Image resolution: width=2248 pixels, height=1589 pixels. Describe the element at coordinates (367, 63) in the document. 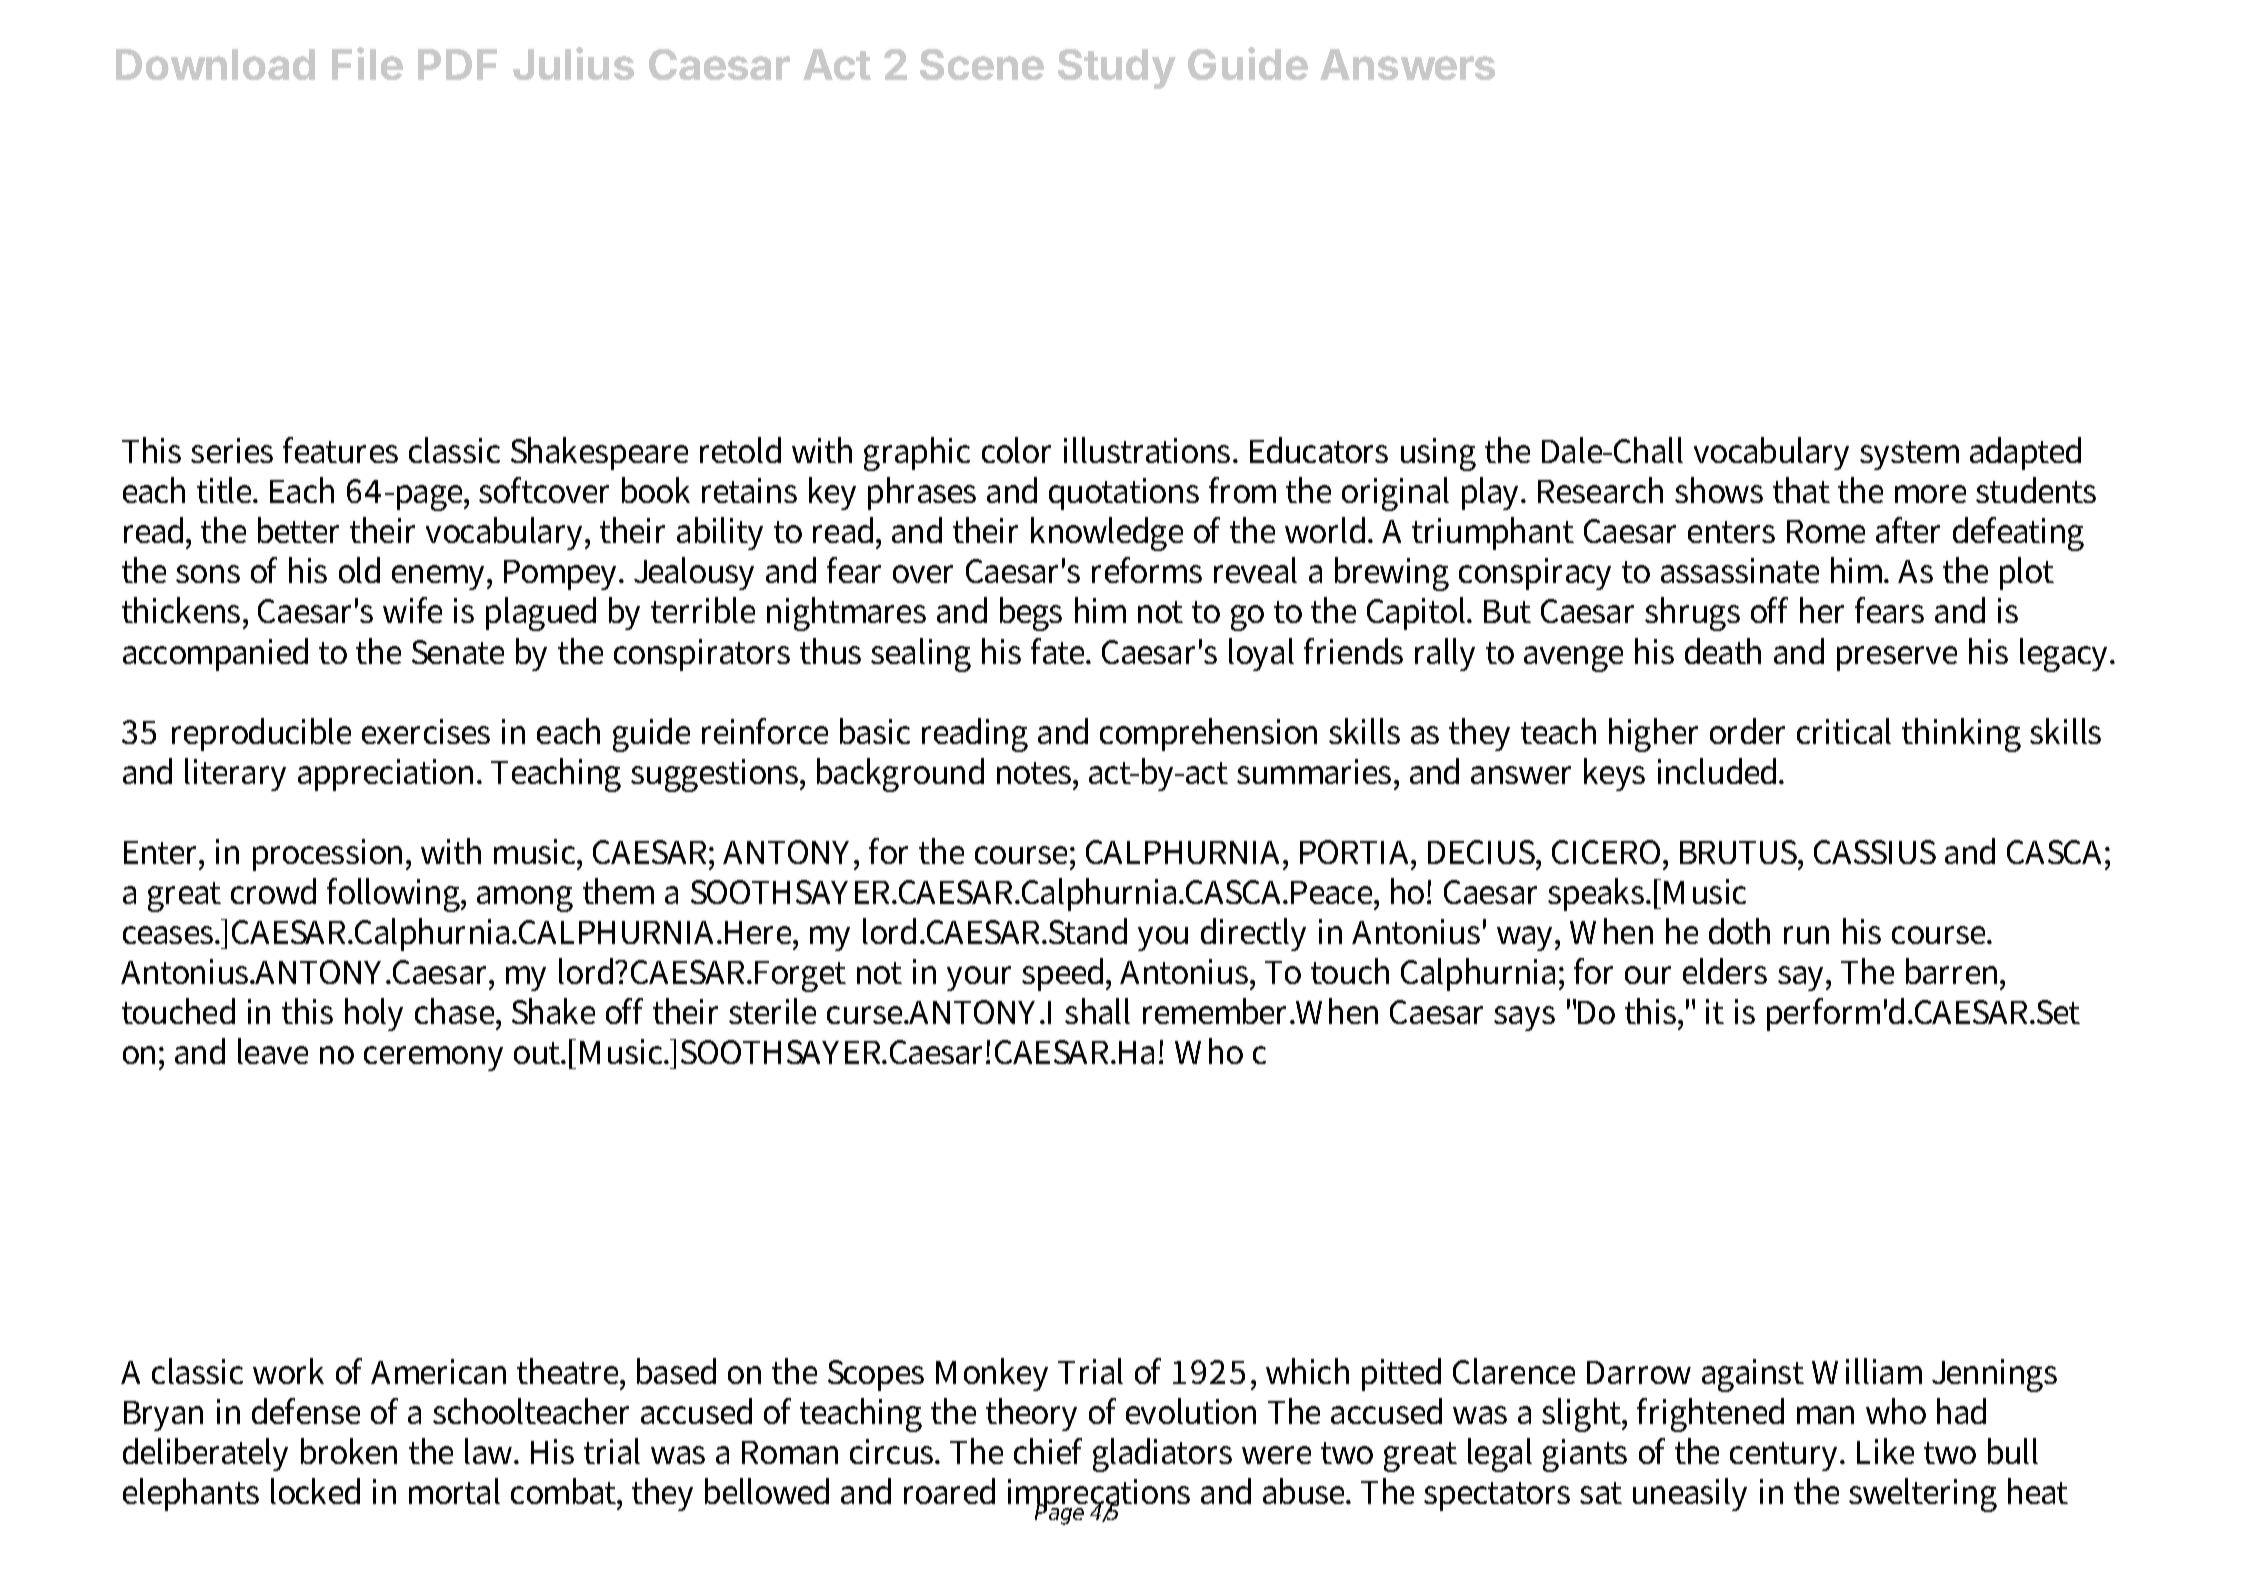

I see `File` at that location.
